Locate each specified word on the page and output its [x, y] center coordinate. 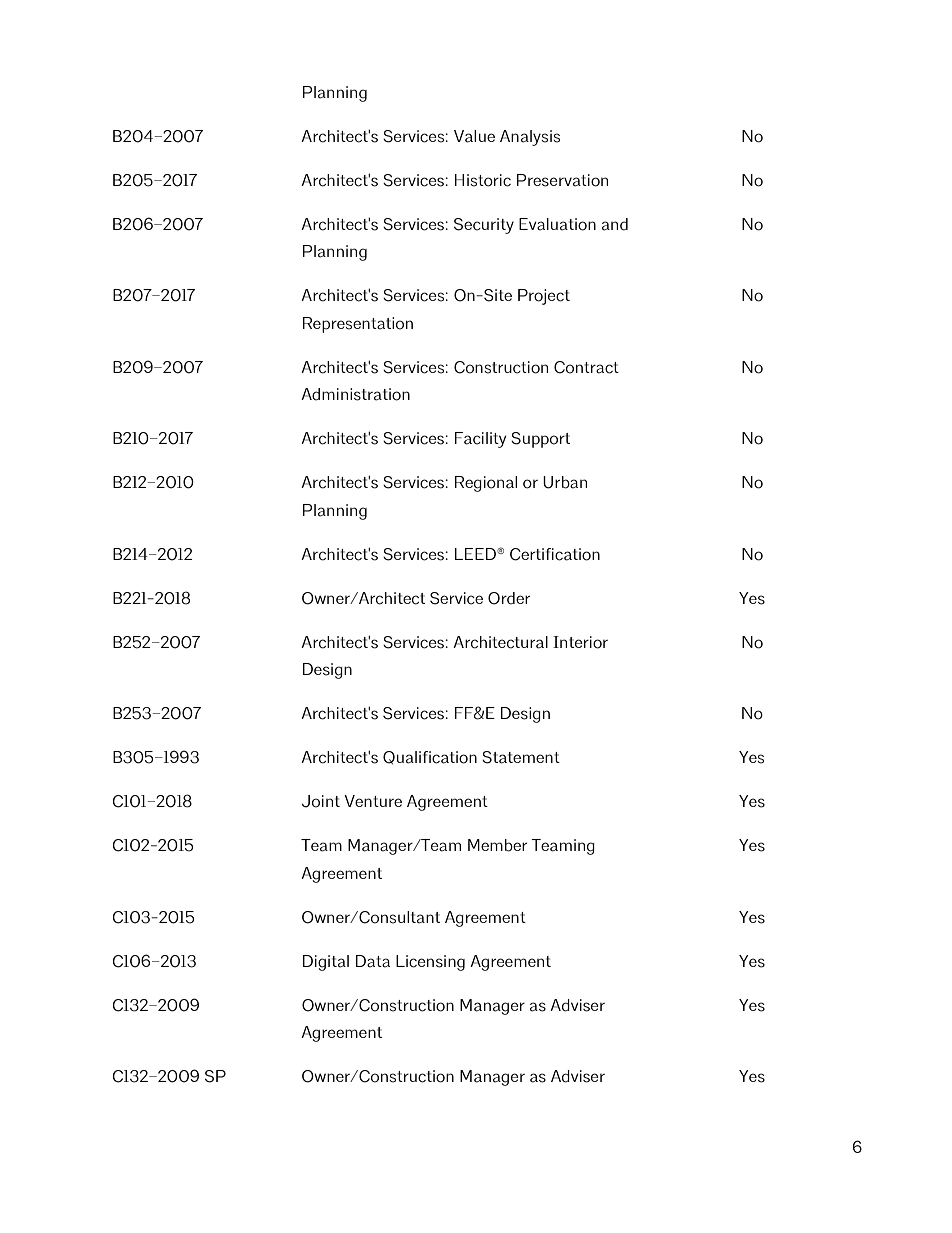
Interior [580, 642]
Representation [358, 325]
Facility [480, 440]
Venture [373, 801]
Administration [355, 394]
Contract [586, 367]
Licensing [430, 963]
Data [373, 961]
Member [497, 845]
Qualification [430, 758]
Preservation [562, 180]
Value [474, 136]
